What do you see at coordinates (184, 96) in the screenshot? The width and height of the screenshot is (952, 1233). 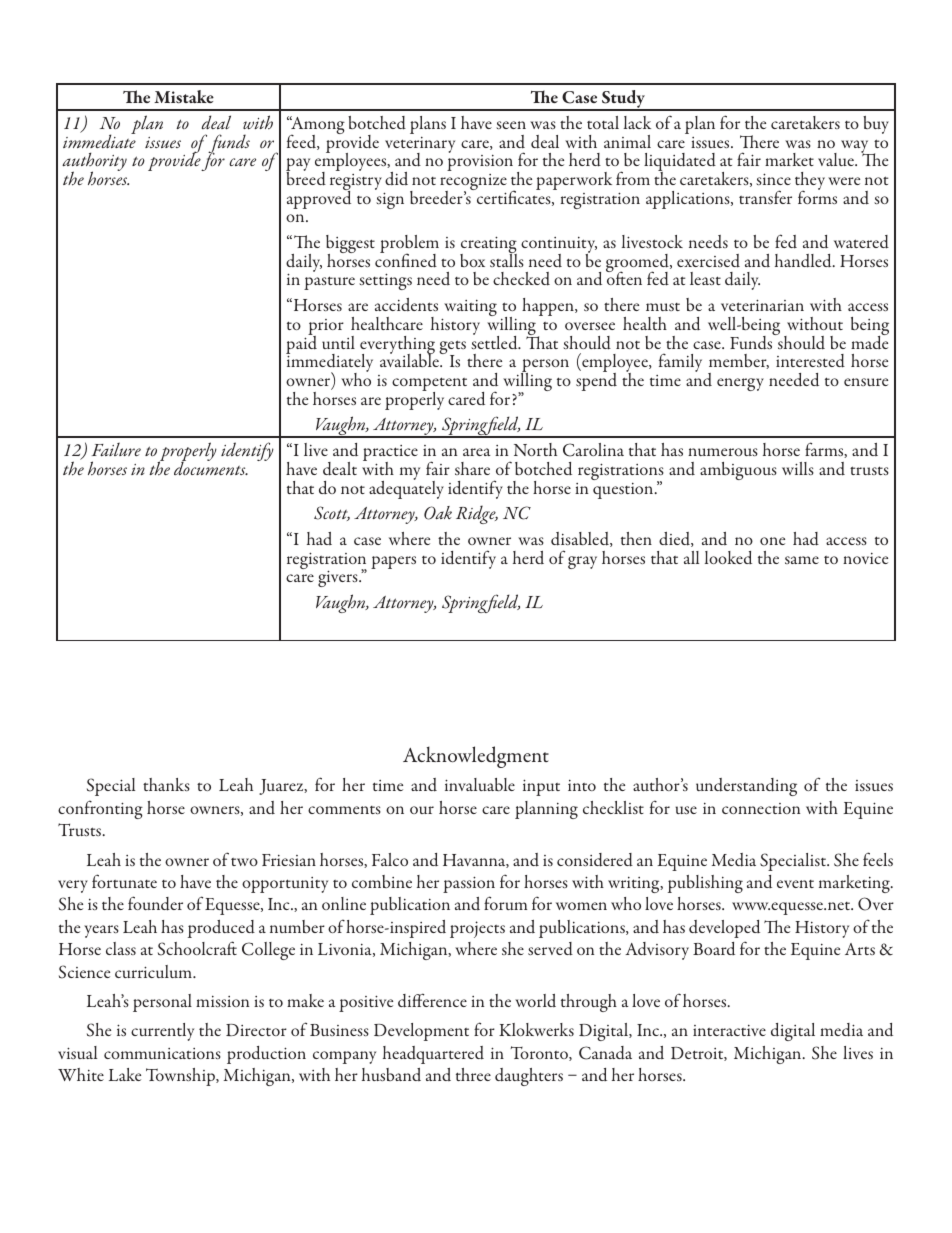 I see `Mistake` at bounding box center [184, 96].
